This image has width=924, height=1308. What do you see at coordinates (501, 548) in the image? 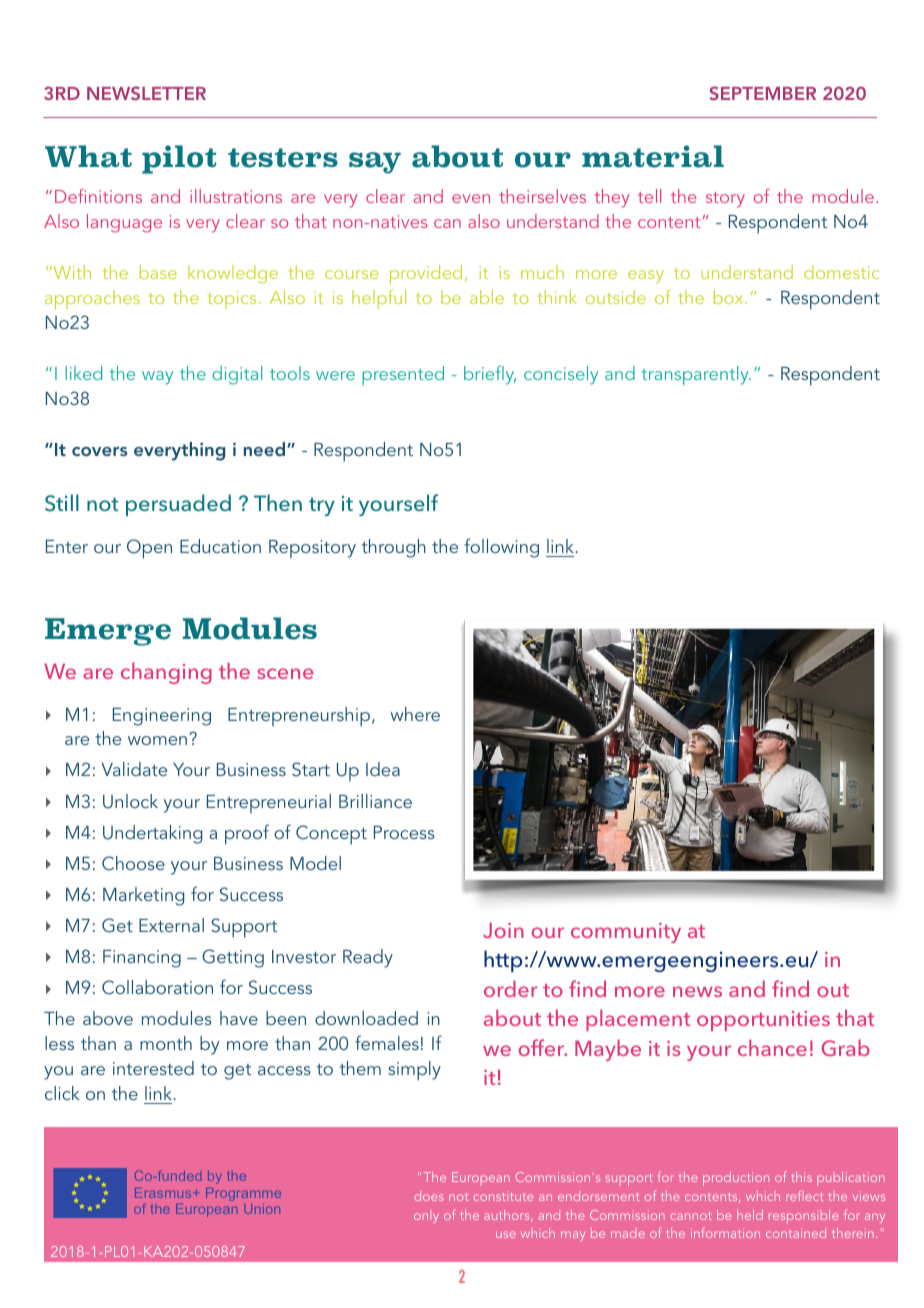
I see `following` at bounding box center [501, 548].
